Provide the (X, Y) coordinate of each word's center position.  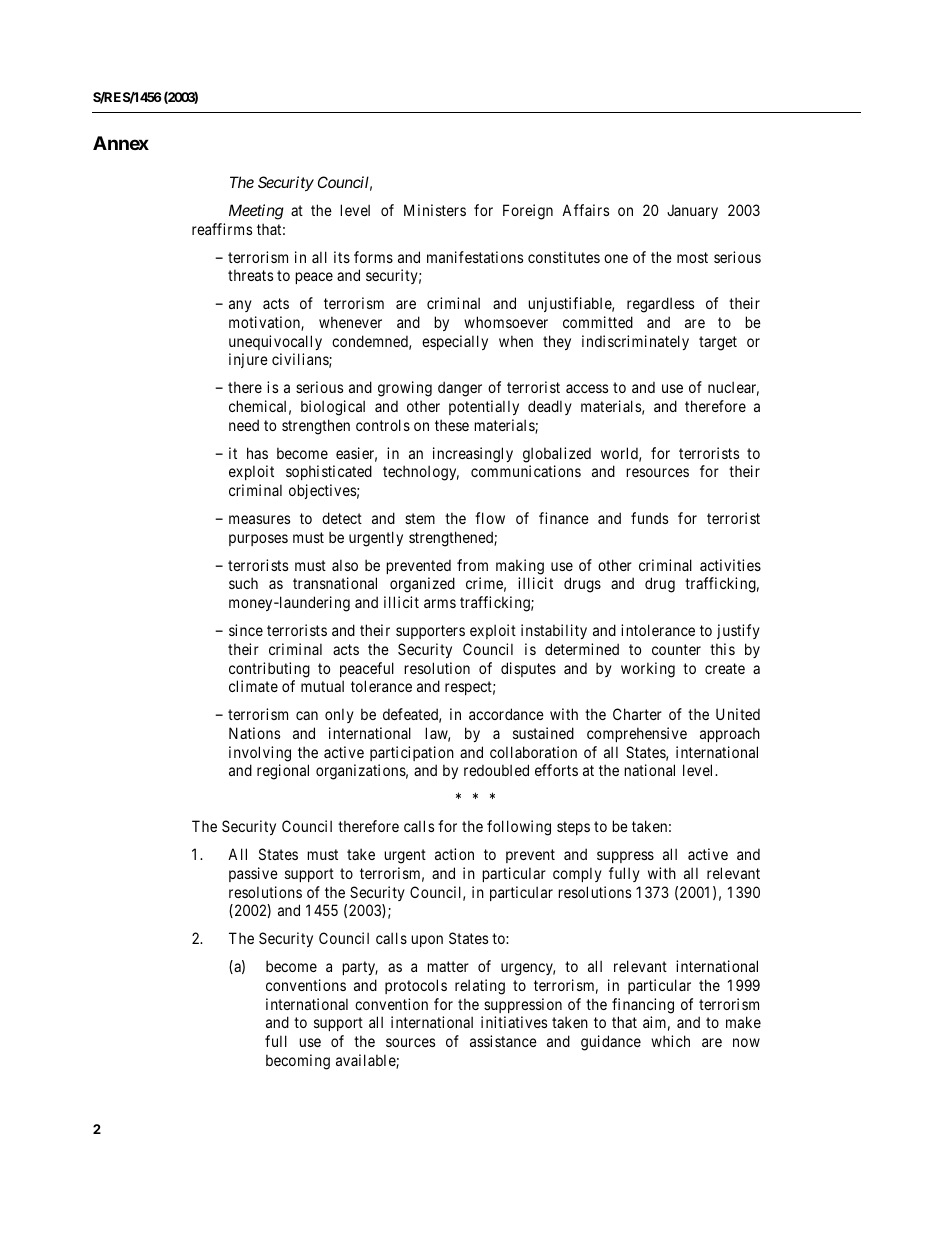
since (246, 630)
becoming (298, 1062)
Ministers (435, 210)
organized (422, 585)
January (692, 211)
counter (676, 649)
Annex (121, 143)
